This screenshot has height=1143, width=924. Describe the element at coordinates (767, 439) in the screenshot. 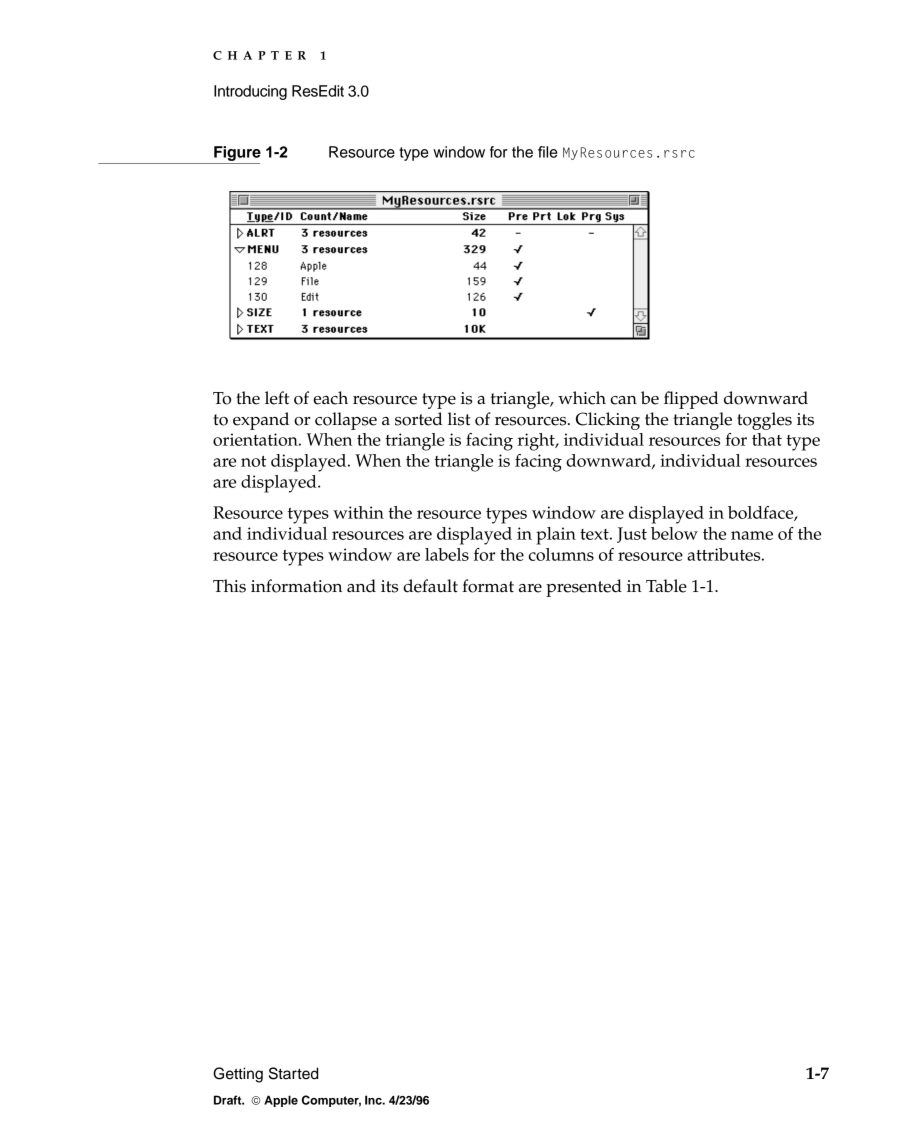

I see `that` at that location.
